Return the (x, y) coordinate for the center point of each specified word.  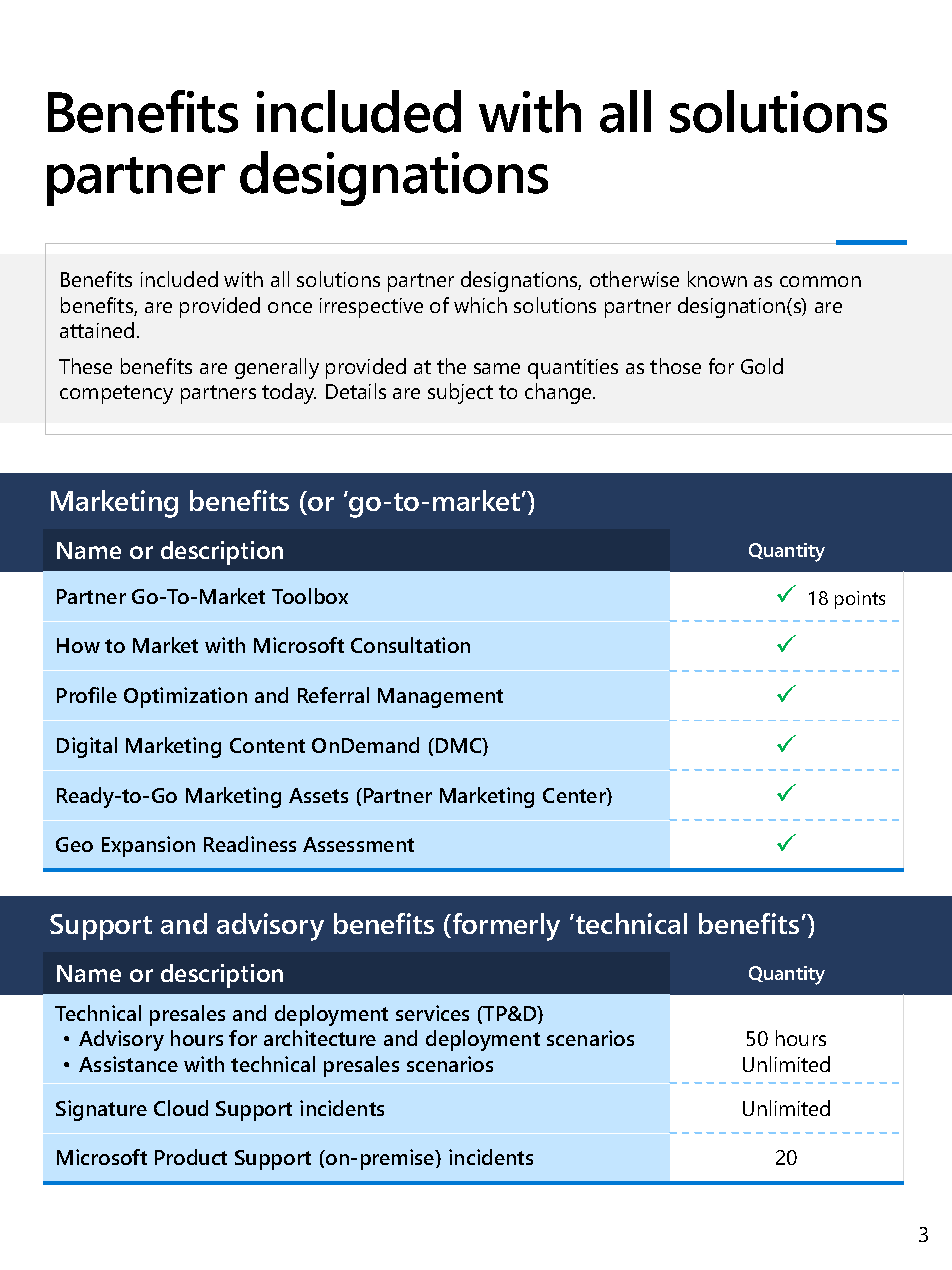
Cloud (181, 1108)
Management (440, 698)
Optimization (185, 697)
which (480, 305)
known (717, 279)
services (432, 1013)
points (860, 600)
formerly (505, 927)
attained (97, 330)
